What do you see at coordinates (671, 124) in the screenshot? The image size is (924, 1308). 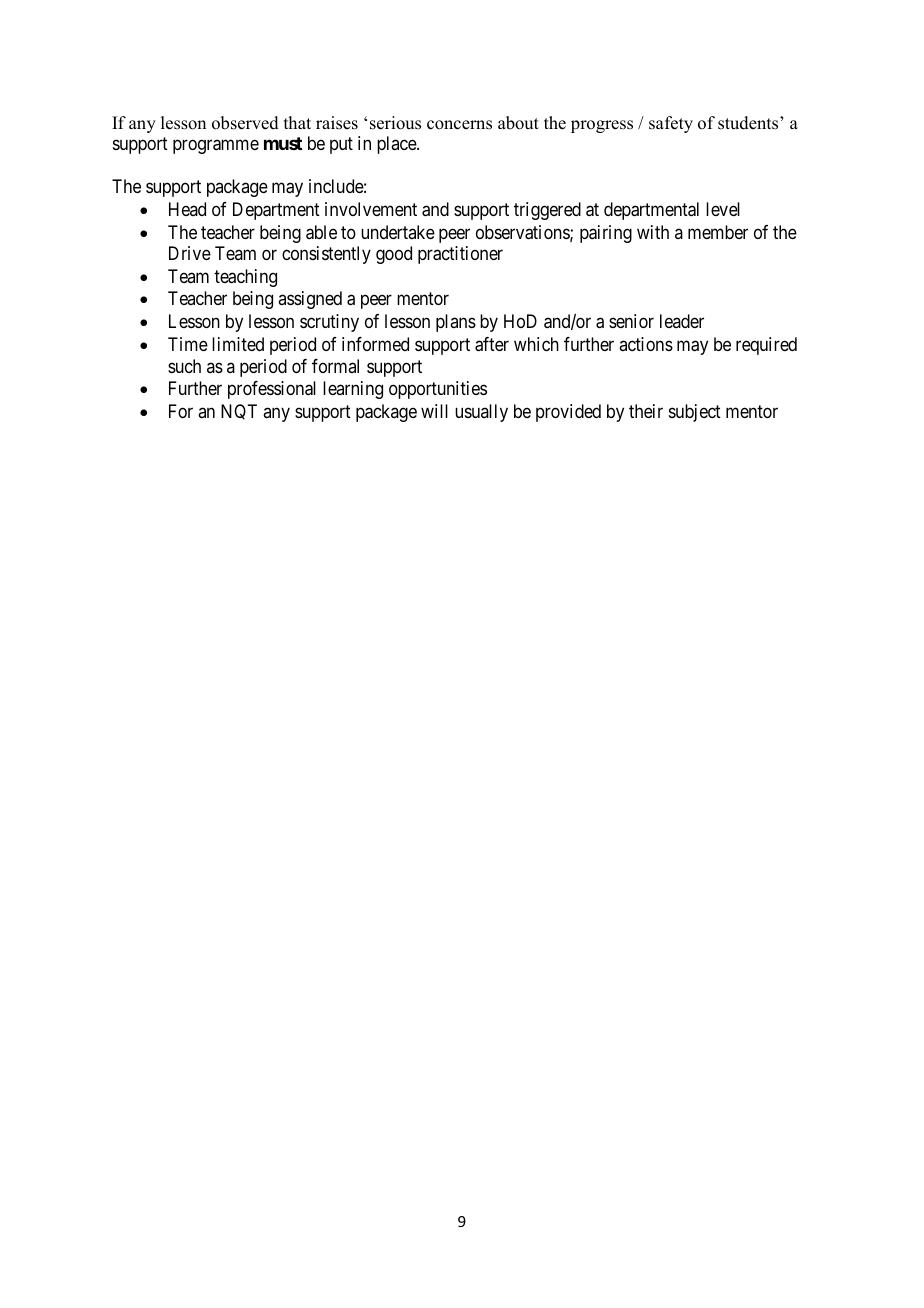 I see `safety` at bounding box center [671, 124].
